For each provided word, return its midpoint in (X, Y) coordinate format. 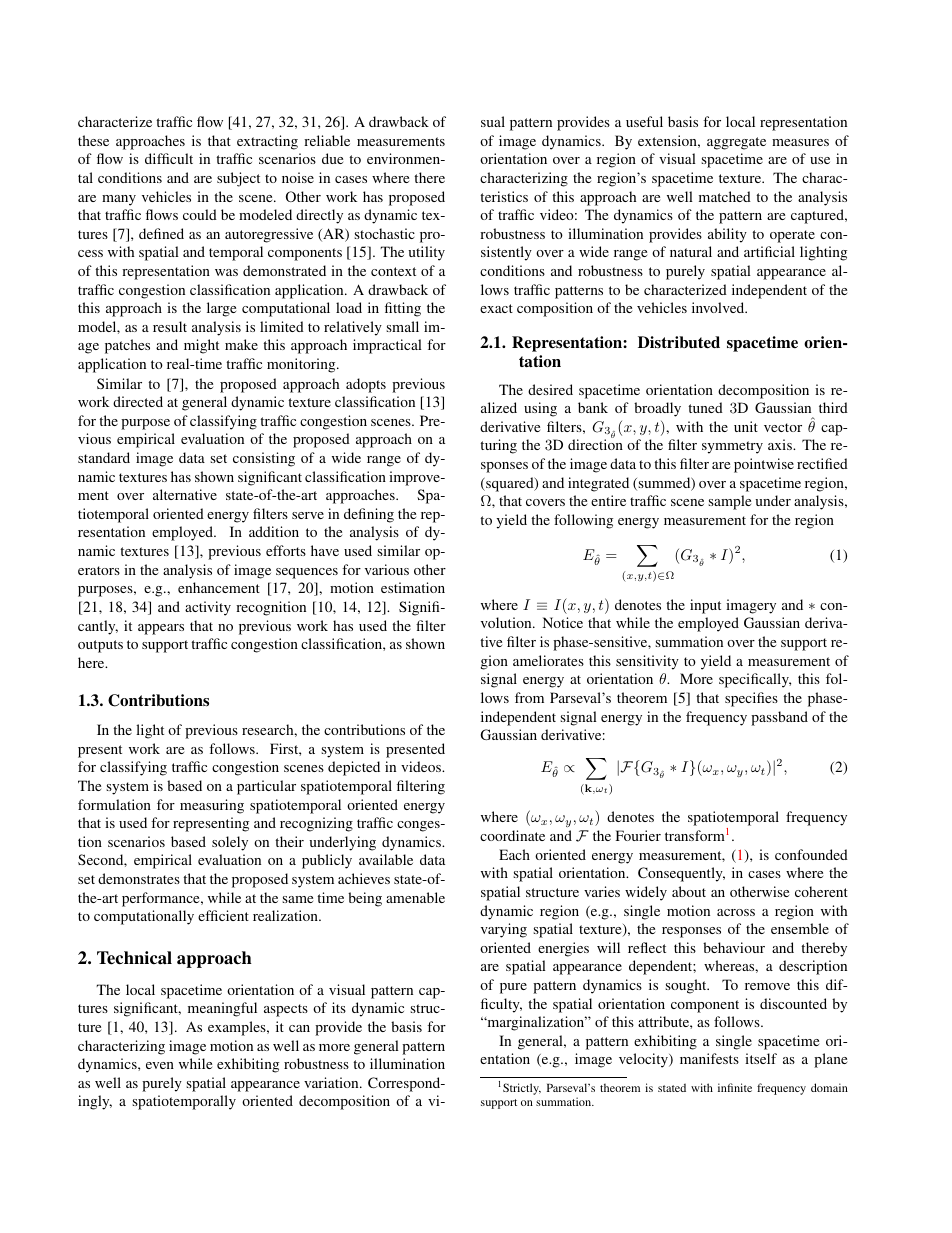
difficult (169, 158)
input (705, 606)
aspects (286, 1010)
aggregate (736, 143)
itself (761, 1058)
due (332, 158)
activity (208, 608)
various (387, 569)
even (160, 1065)
